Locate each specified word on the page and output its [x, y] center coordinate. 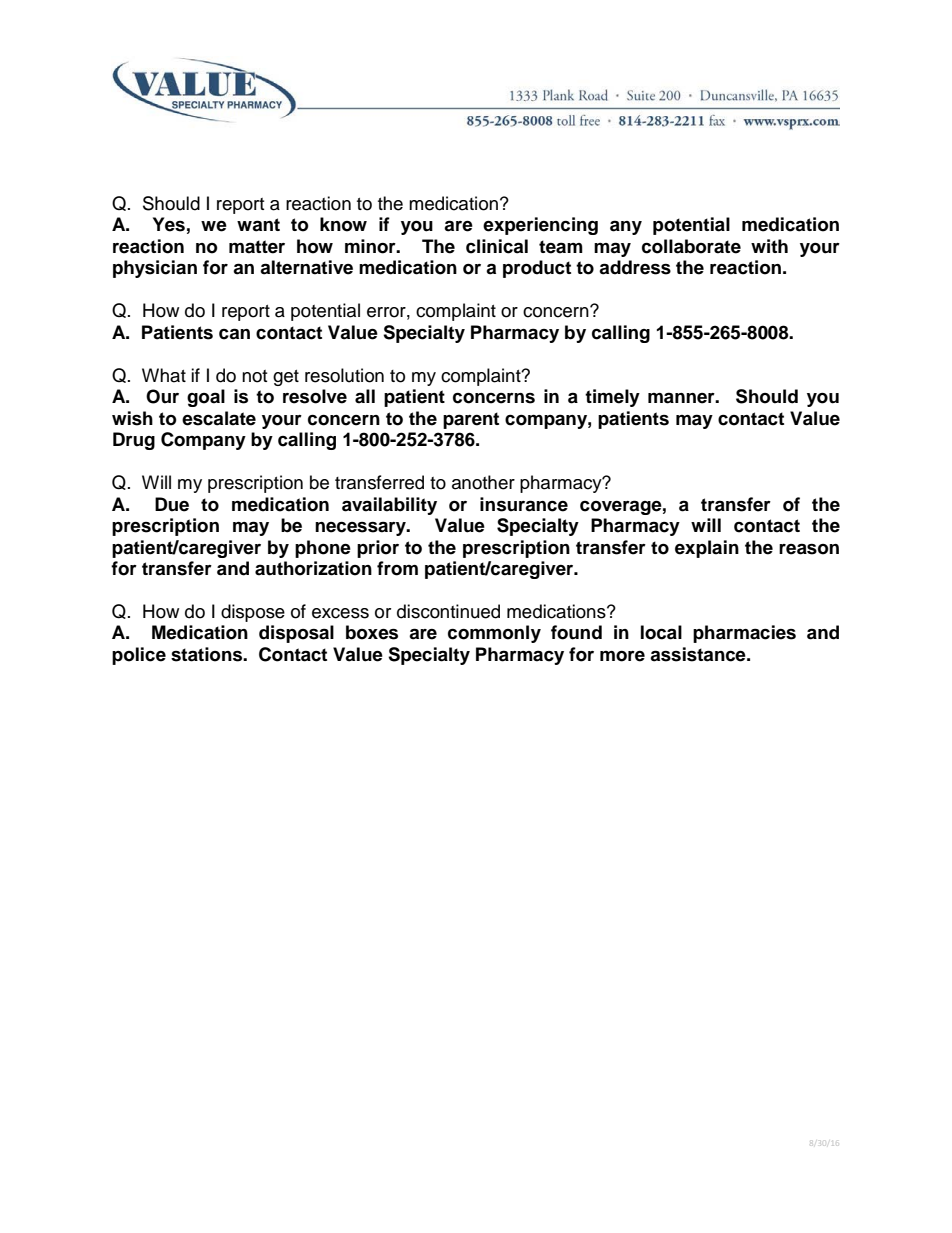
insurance [524, 504]
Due [172, 504]
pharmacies [744, 634]
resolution [344, 375]
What [164, 375]
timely [612, 398]
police [139, 656]
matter [257, 247]
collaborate [691, 246]
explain [707, 549]
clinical [497, 246]
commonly [494, 634]
